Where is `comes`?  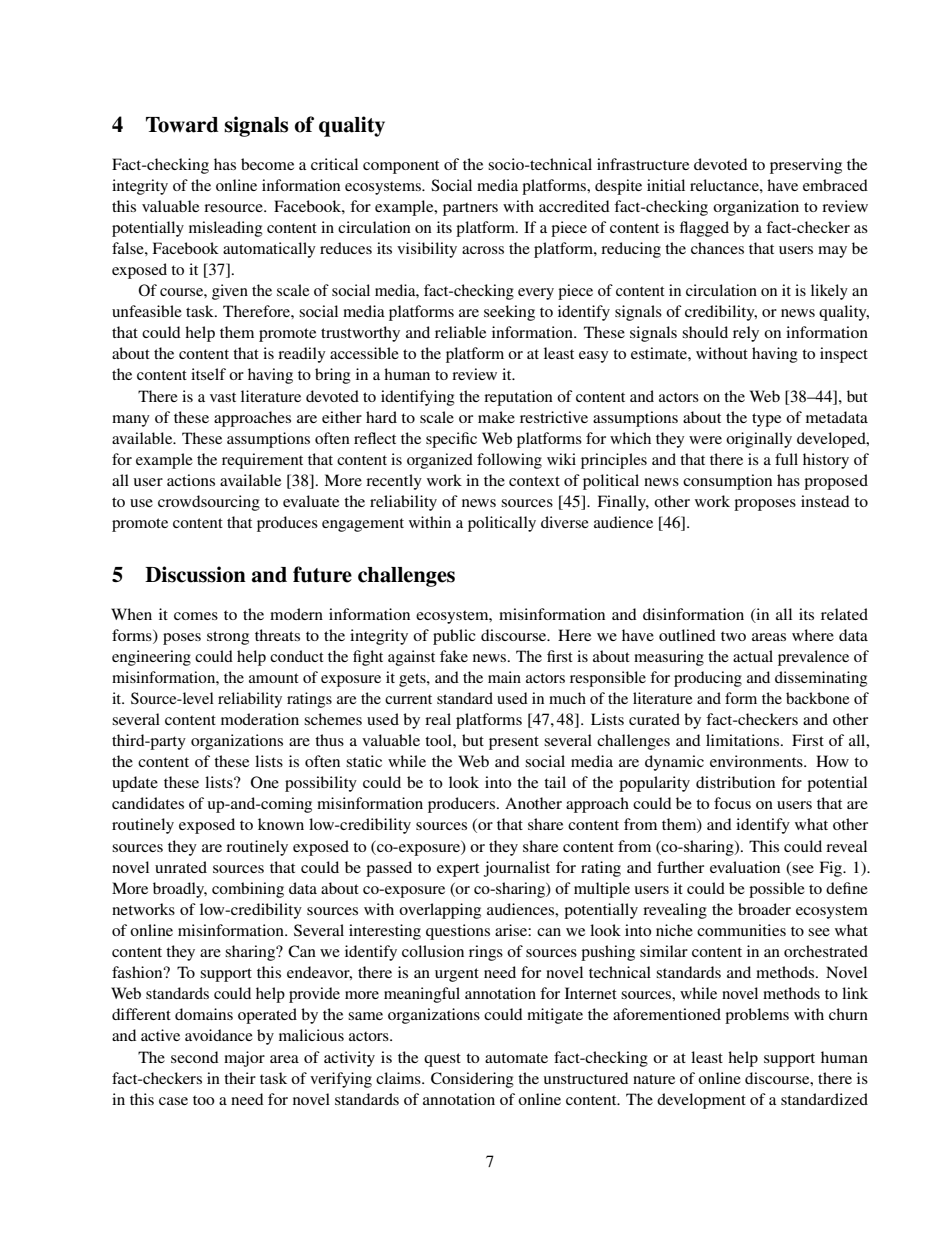 comes is located at coordinates (196, 616).
